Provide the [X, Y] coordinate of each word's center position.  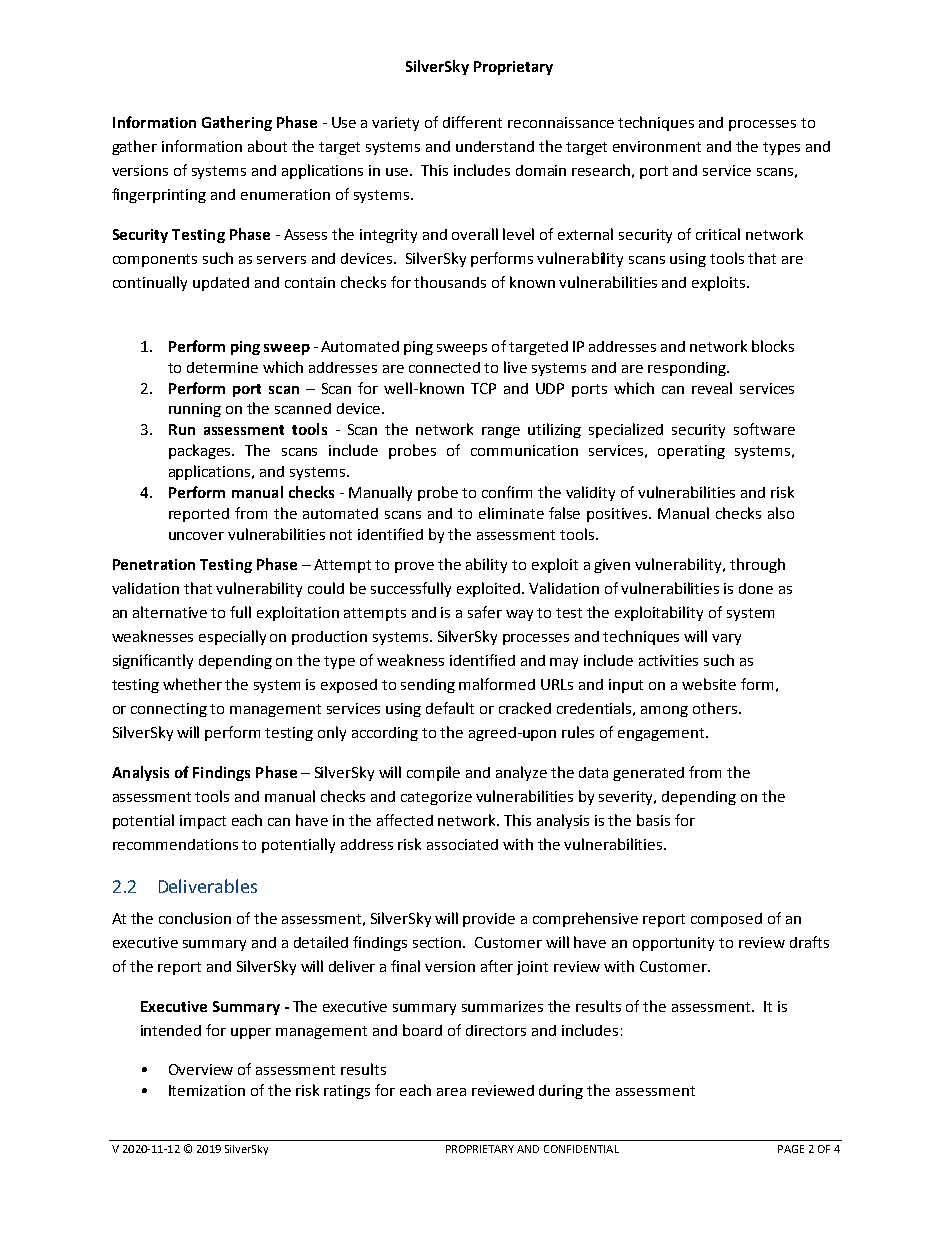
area [451, 1092]
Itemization [207, 1090]
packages [201, 451]
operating [691, 452]
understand [495, 146]
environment [657, 146]
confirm [507, 492]
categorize [436, 798]
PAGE [791, 1149]
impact [203, 822]
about [267, 146]
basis [653, 820]
